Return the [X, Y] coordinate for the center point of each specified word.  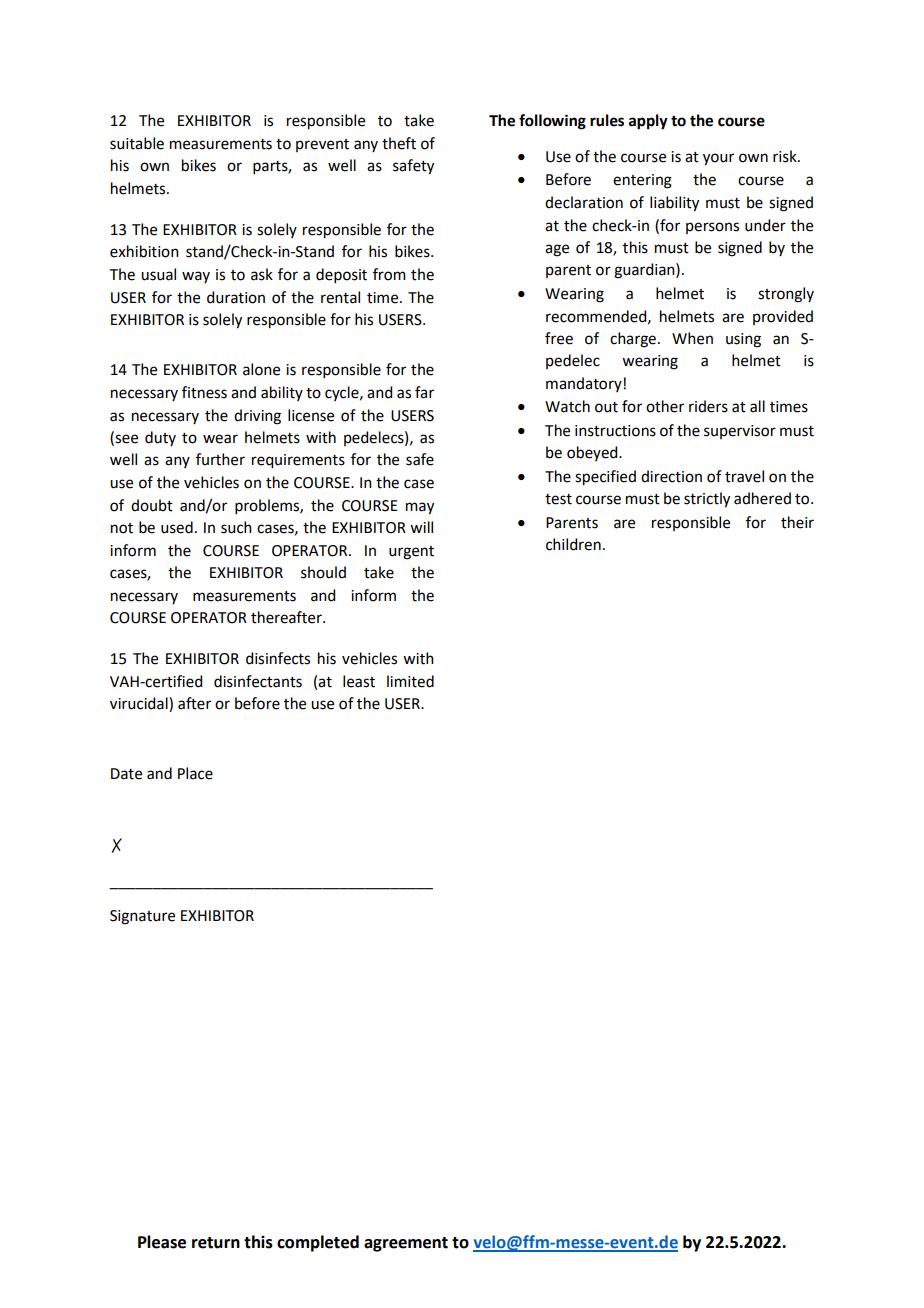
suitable [137, 143]
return [216, 1243]
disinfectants [258, 681]
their [797, 522]
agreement [406, 1244]
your [718, 159]
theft [399, 143]
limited [410, 681]
